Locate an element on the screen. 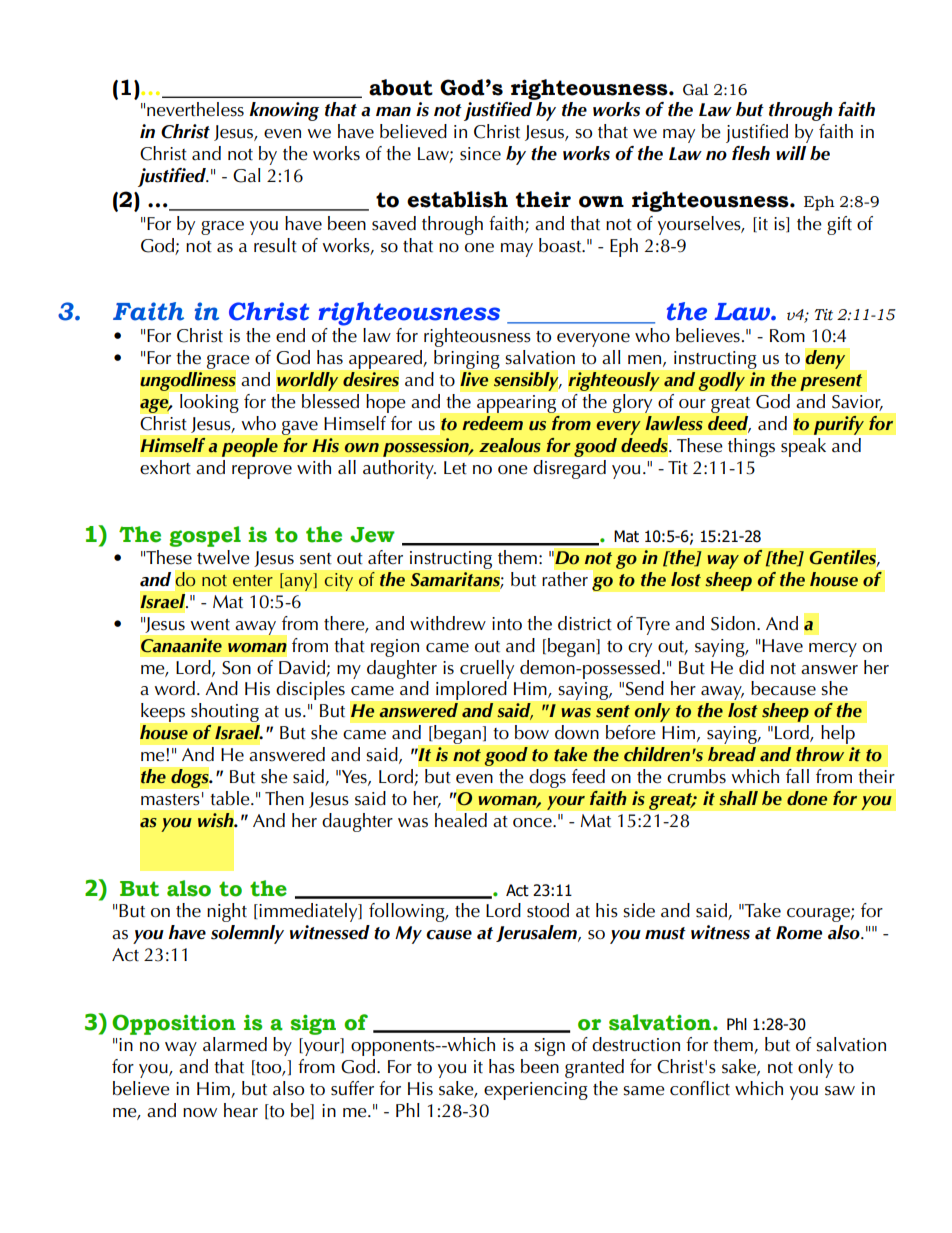 The height and width of the screenshot is (1233, 952). experiencing is located at coordinates (536, 1091).
